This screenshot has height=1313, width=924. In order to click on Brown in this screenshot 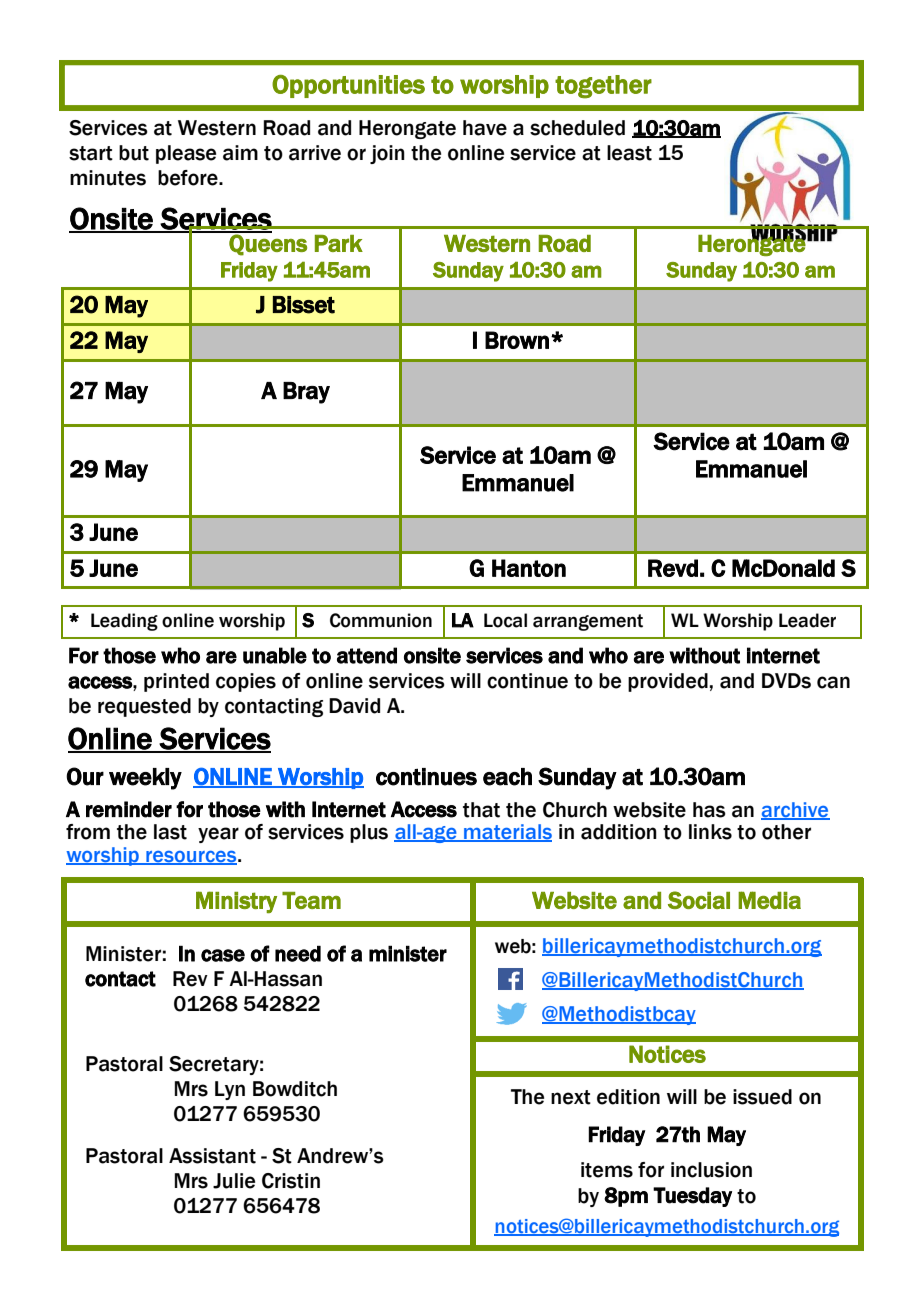, I will do `click(517, 340)`.
